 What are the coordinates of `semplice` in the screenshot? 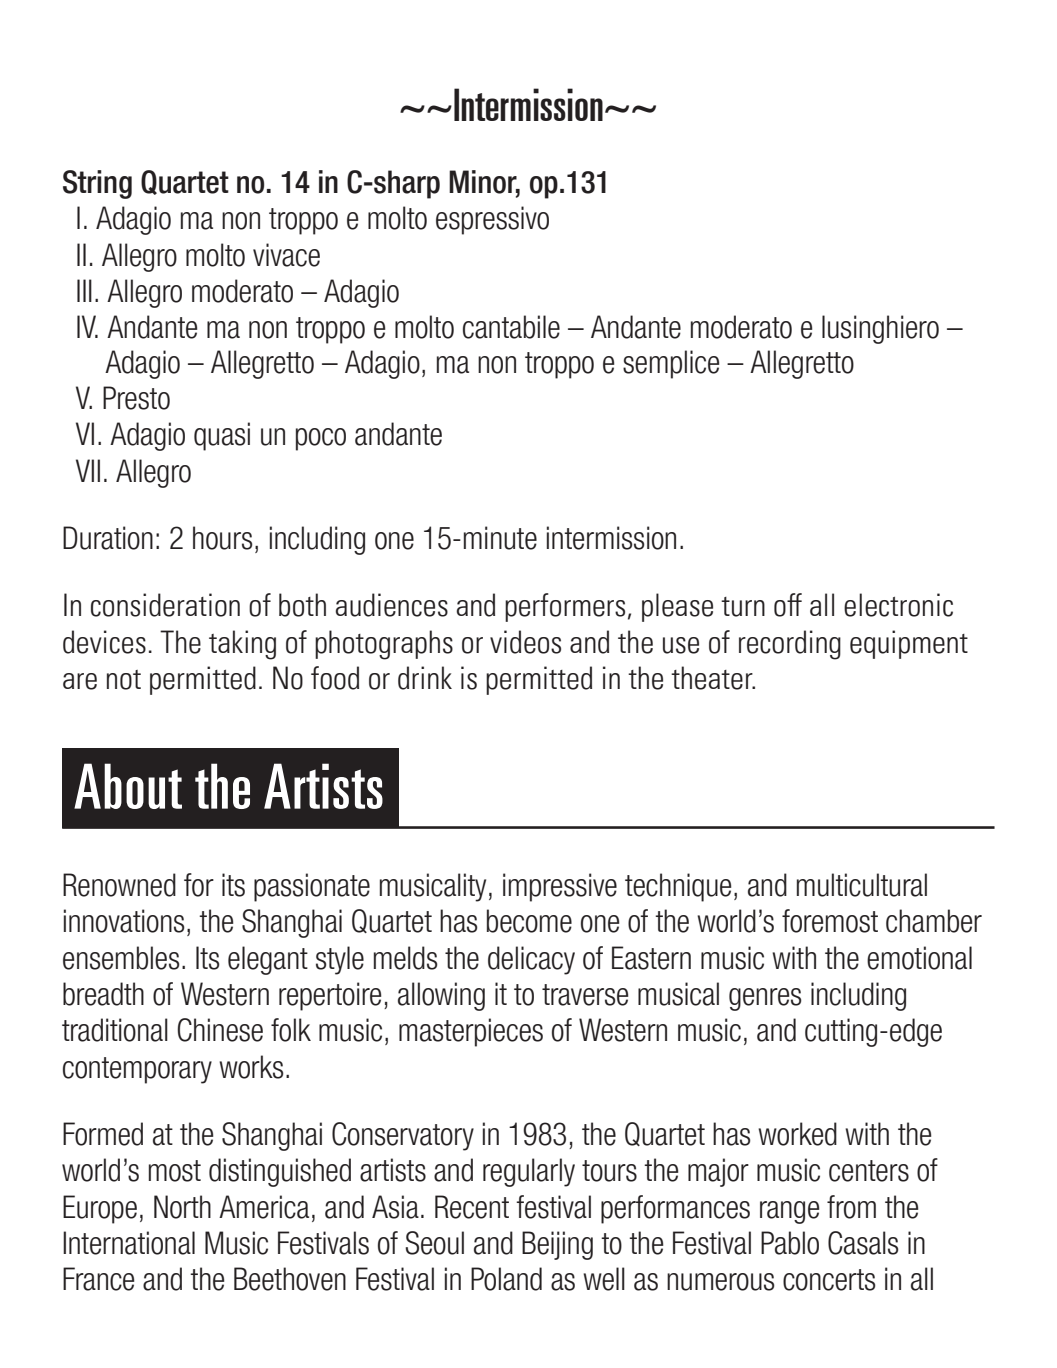 It's located at (671, 364).
